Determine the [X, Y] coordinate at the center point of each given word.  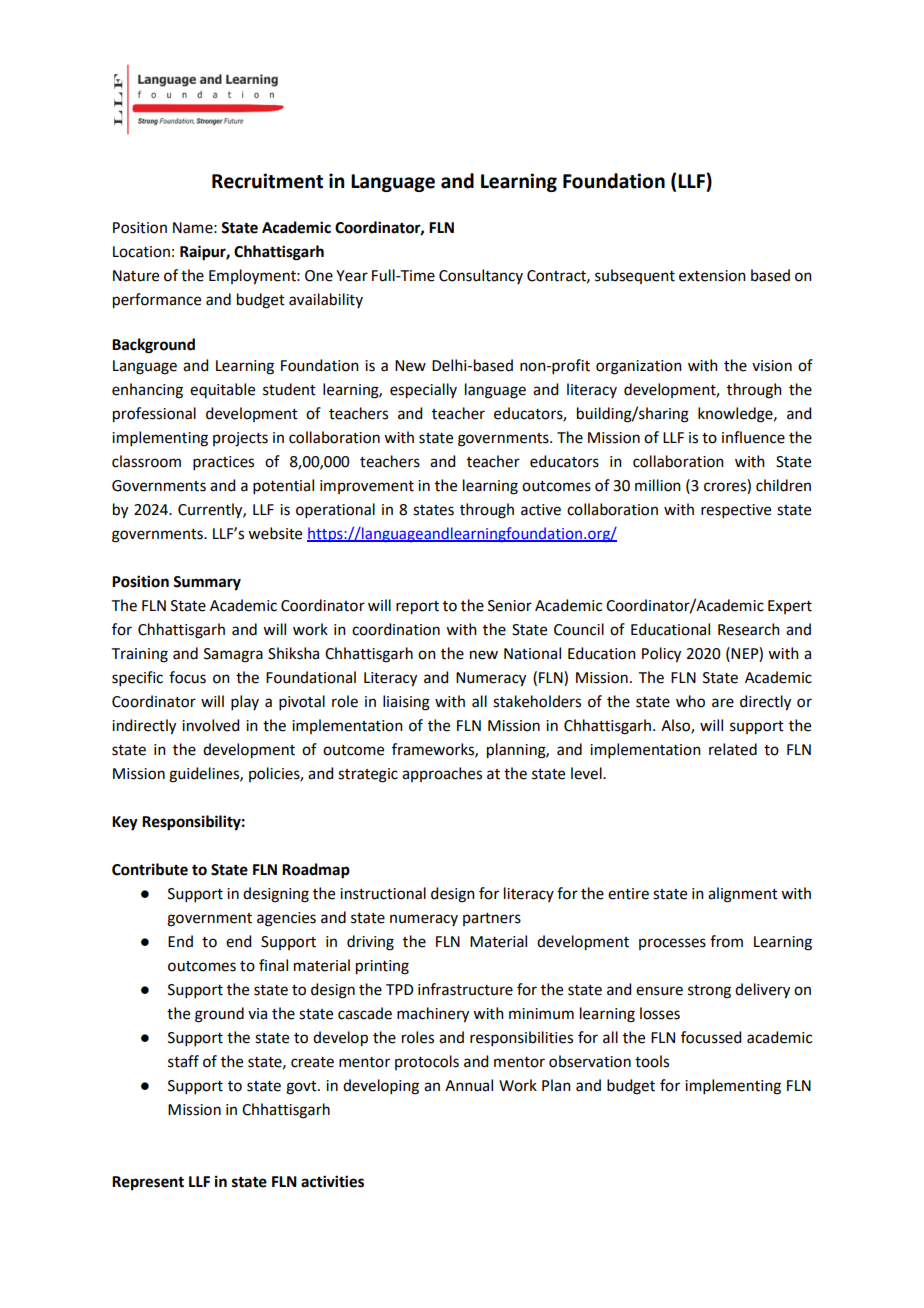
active [541, 510]
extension [712, 276]
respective [736, 511]
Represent [148, 1183]
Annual [469, 1085]
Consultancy [481, 276]
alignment [743, 895]
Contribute [150, 869]
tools [652, 1061]
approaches [442, 774]
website [275, 533]
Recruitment [267, 181]
